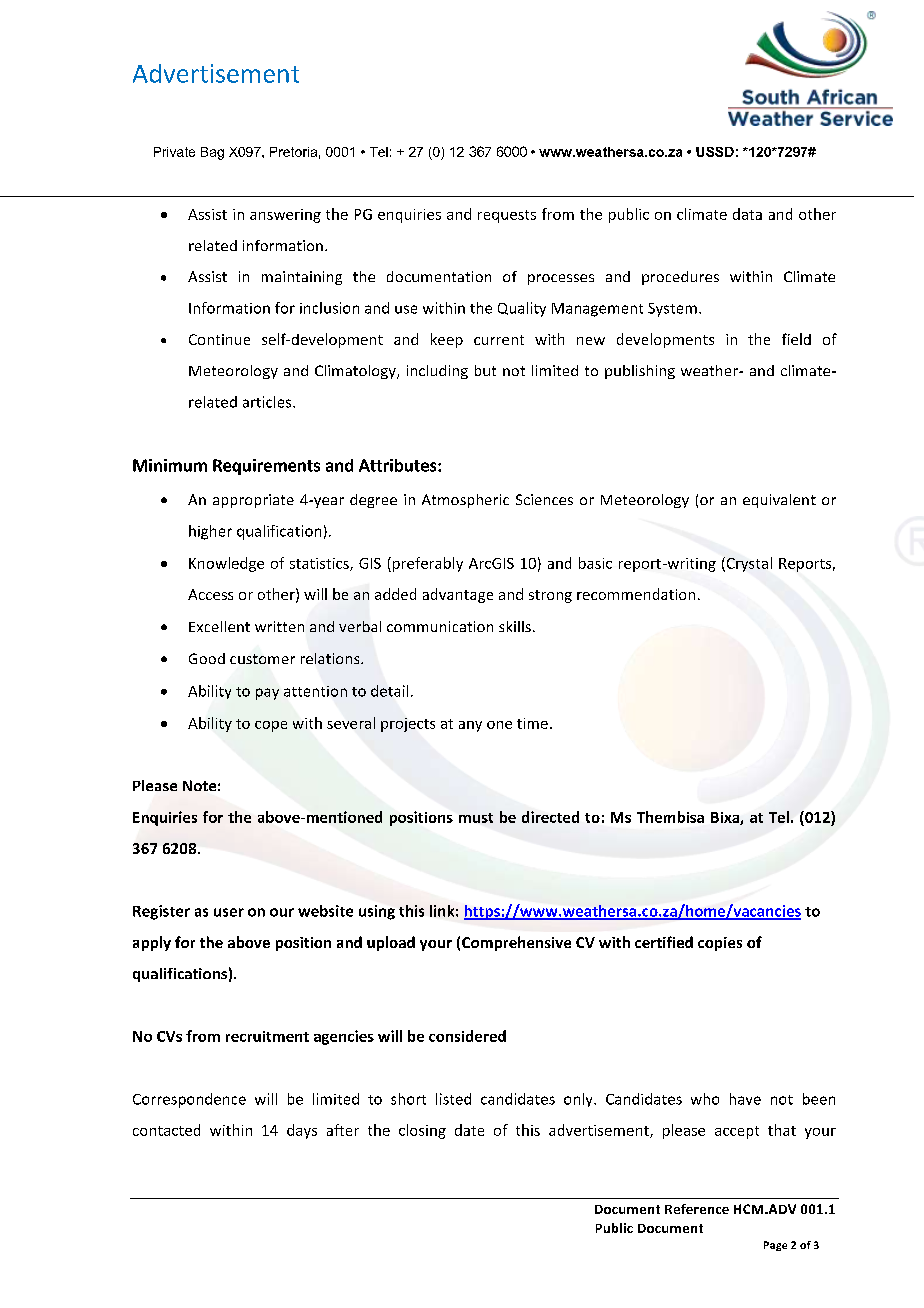 The height and width of the page is (1308, 924). I want to click on user, so click(229, 912).
